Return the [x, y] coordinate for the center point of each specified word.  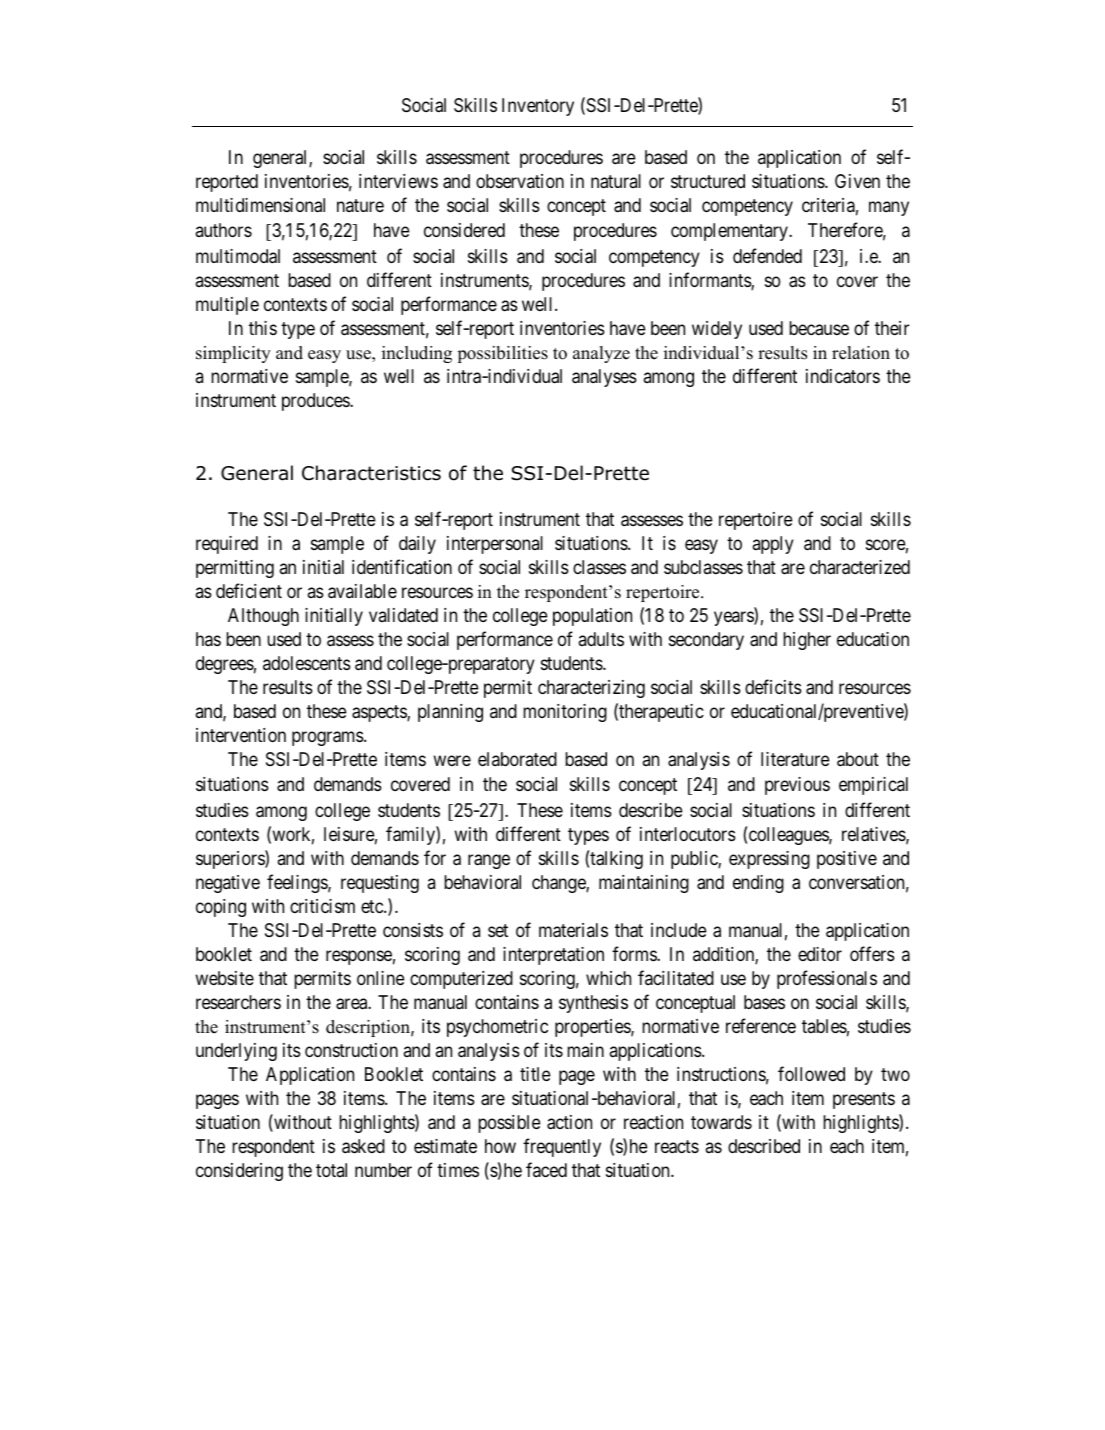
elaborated [517, 759]
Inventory [538, 107]
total [331, 1170]
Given [857, 181]
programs [328, 738]
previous [797, 786]
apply [773, 545]
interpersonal [495, 545]
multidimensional [260, 205]
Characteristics [371, 473]
